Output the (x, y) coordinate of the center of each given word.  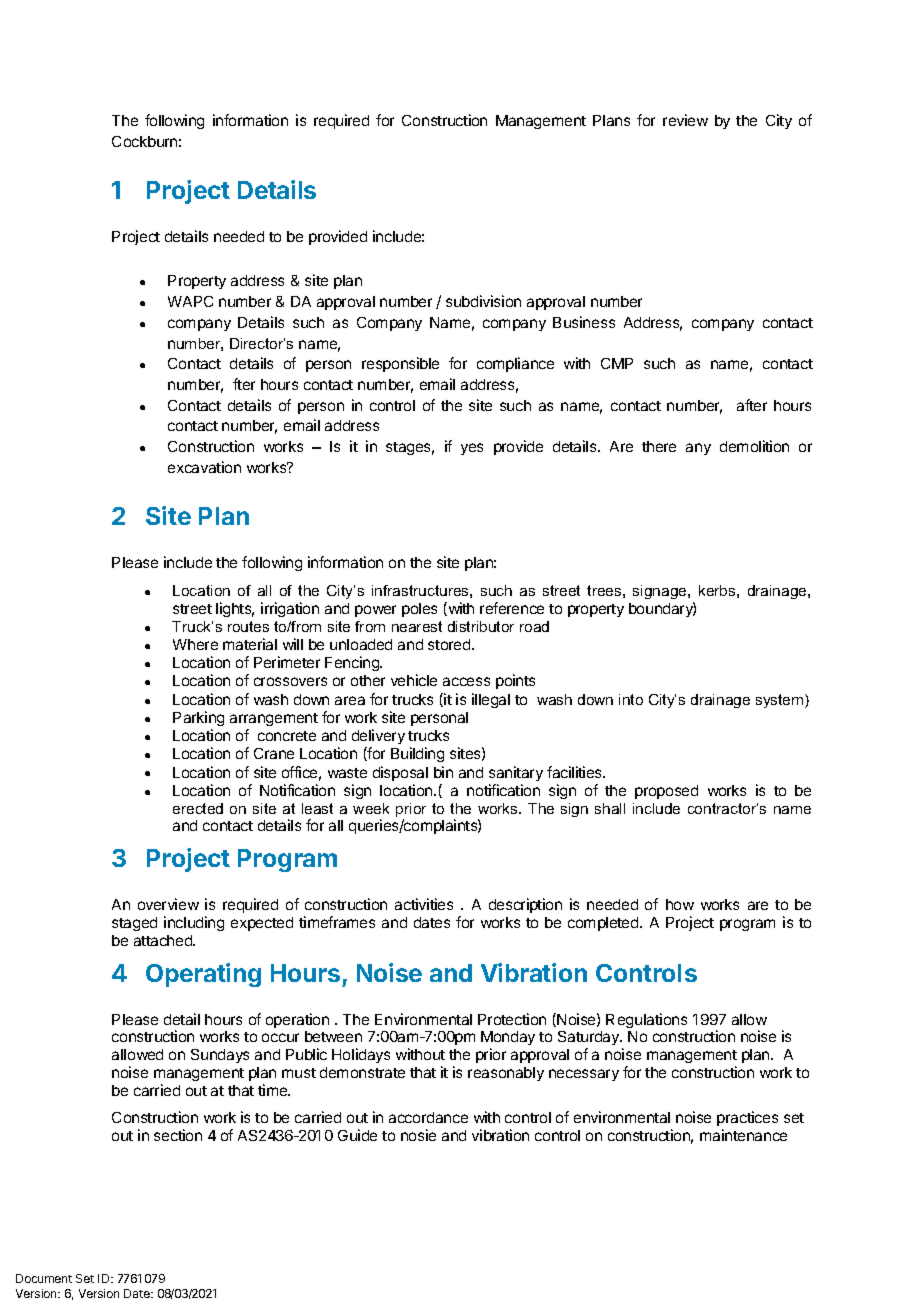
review (685, 120)
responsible (400, 364)
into (631, 699)
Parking (198, 718)
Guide (357, 1135)
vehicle (414, 680)
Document (44, 1278)
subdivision (483, 301)
